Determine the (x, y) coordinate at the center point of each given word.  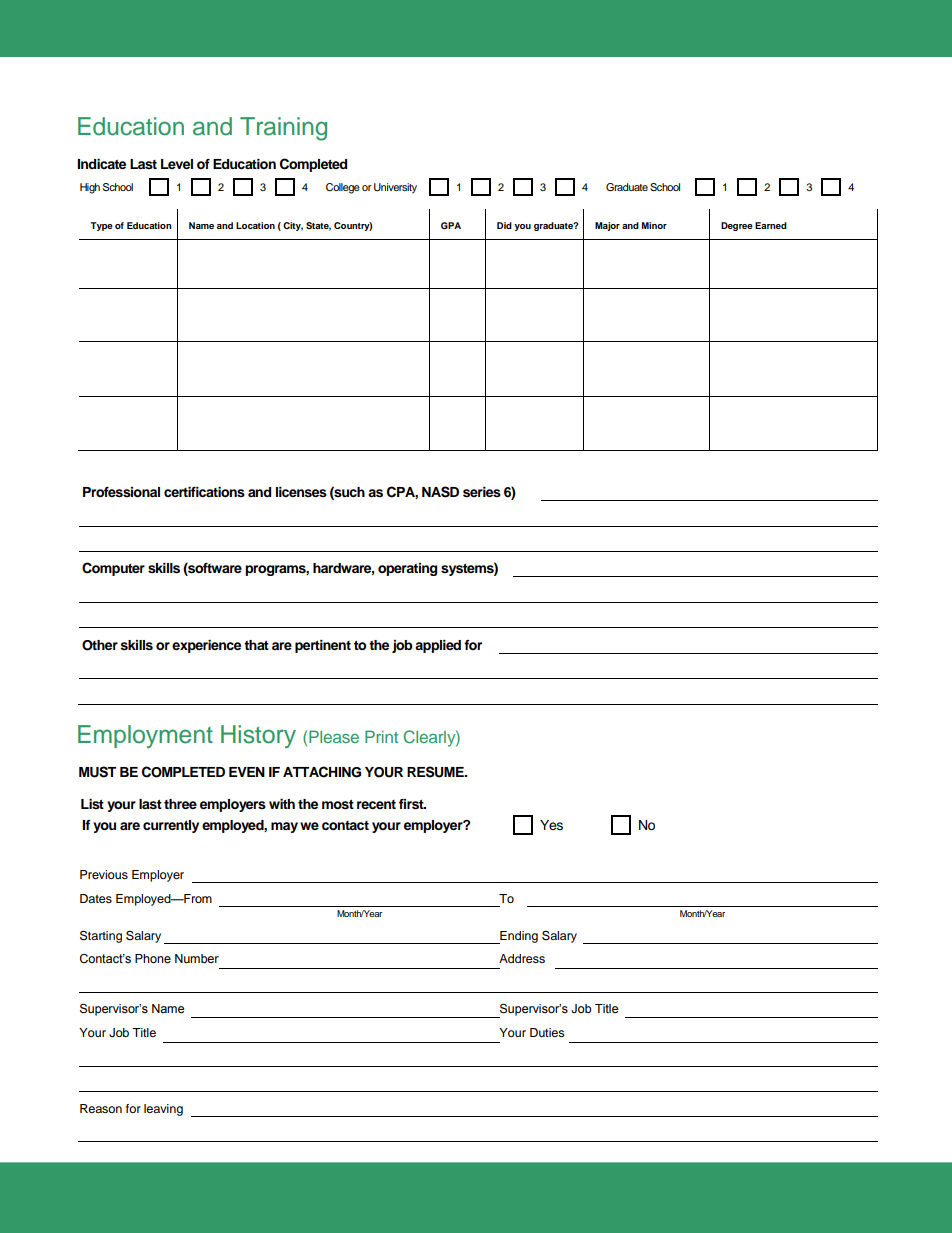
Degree (737, 226)
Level (177, 164)
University (395, 188)
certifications (204, 492)
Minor (654, 225)
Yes (551, 825)
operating (407, 569)
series (482, 492)
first (412, 804)
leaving (163, 1110)
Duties (547, 1032)
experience (206, 646)
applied (438, 646)
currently (171, 826)
